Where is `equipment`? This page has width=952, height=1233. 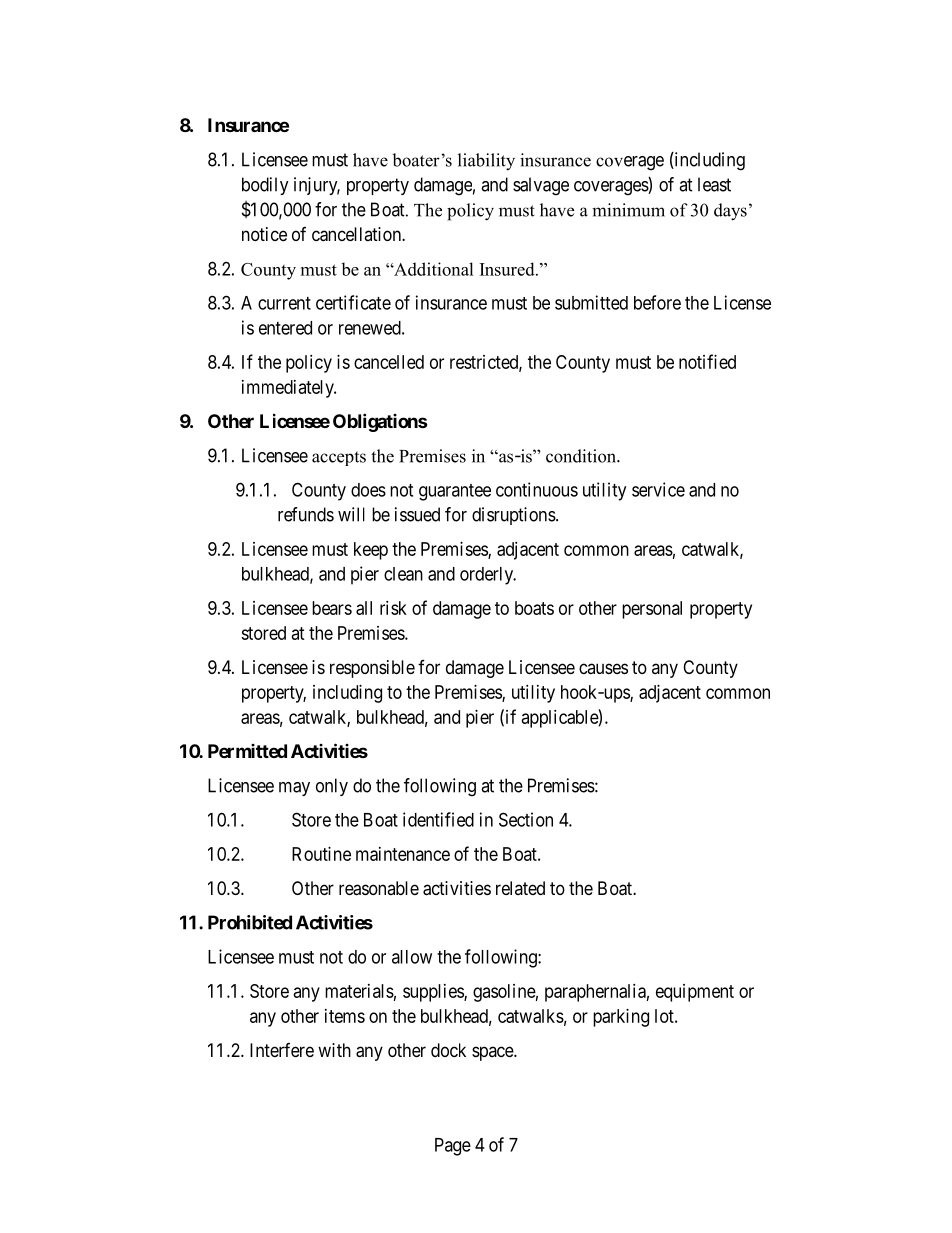
equipment is located at coordinates (695, 993).
